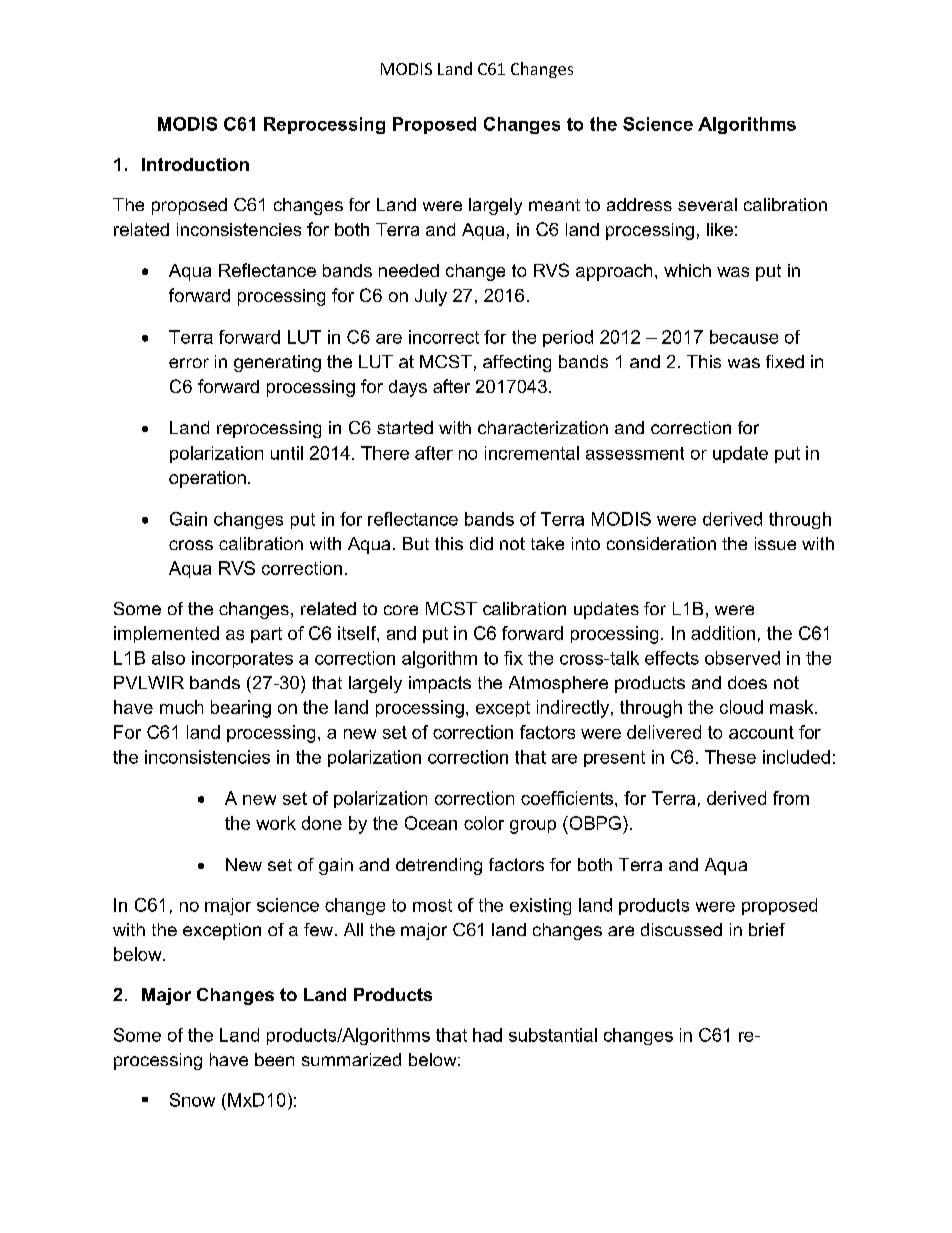 Image resolution: width=952 pixels, height=1233 pixels. Describe the element at coordinates (484, 823) in the screenshot. I see `color` at that location.
